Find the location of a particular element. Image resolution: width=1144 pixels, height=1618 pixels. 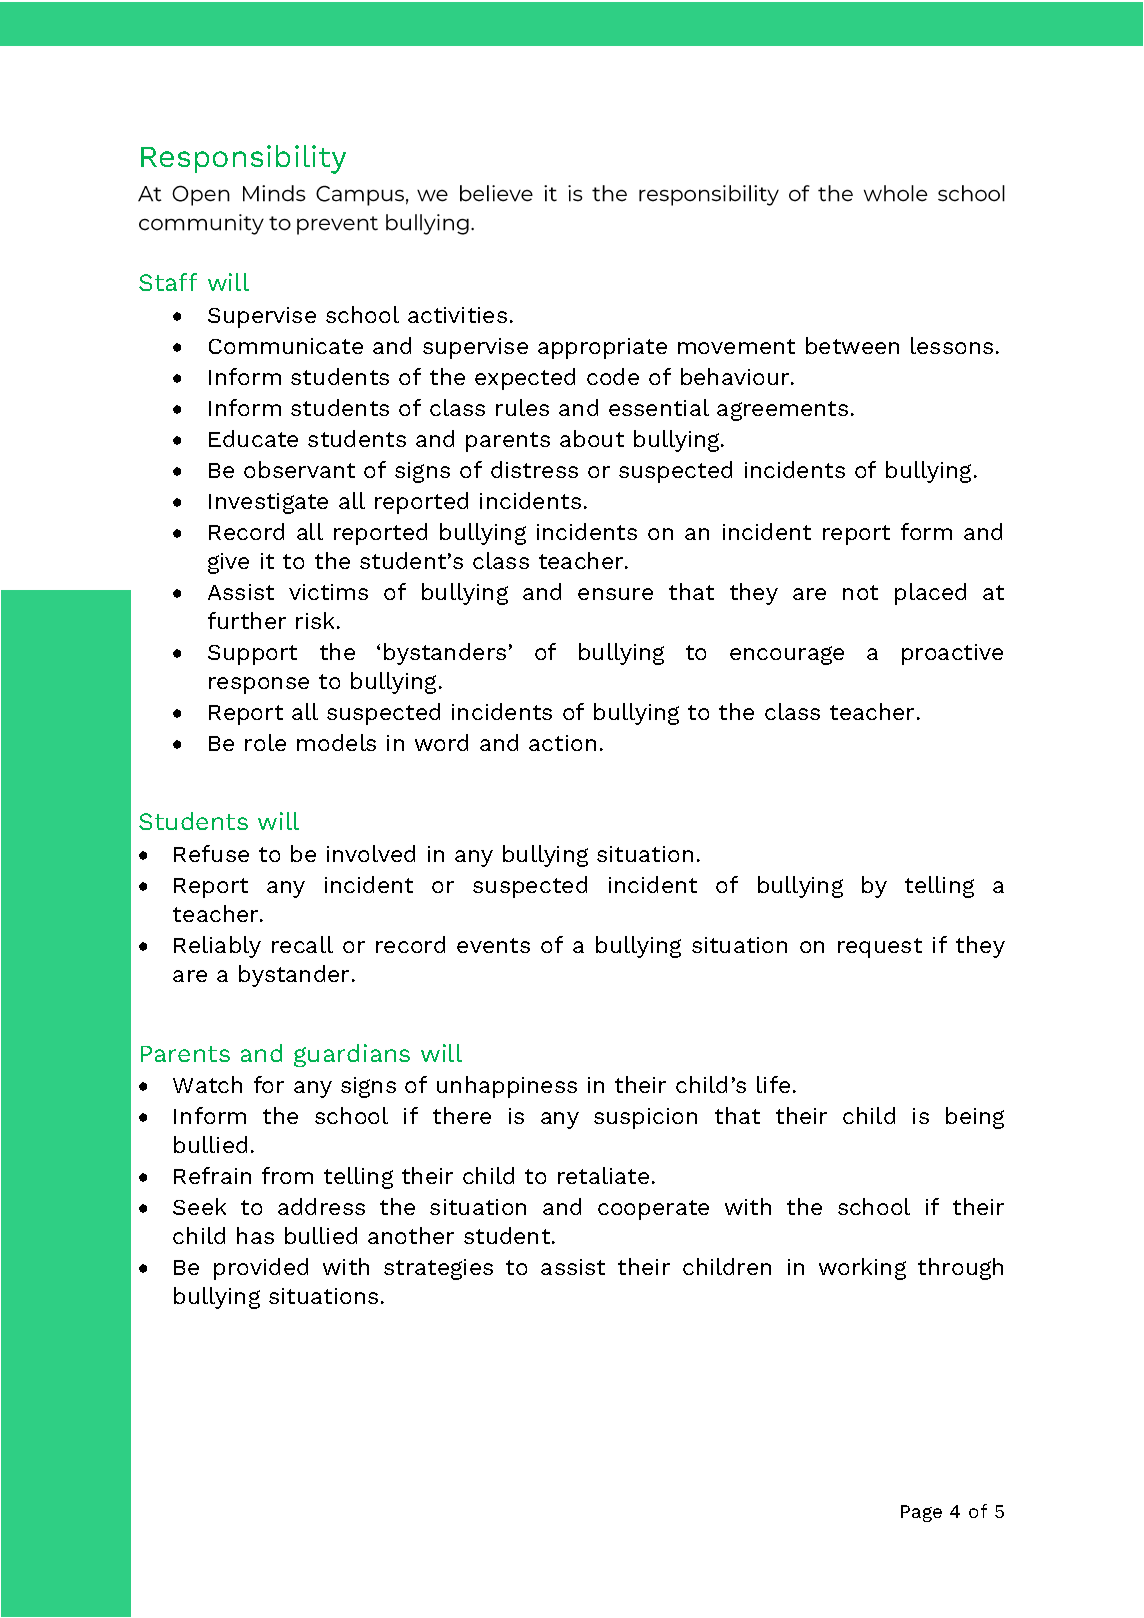

provided is located at coordinates (261, 1269).
